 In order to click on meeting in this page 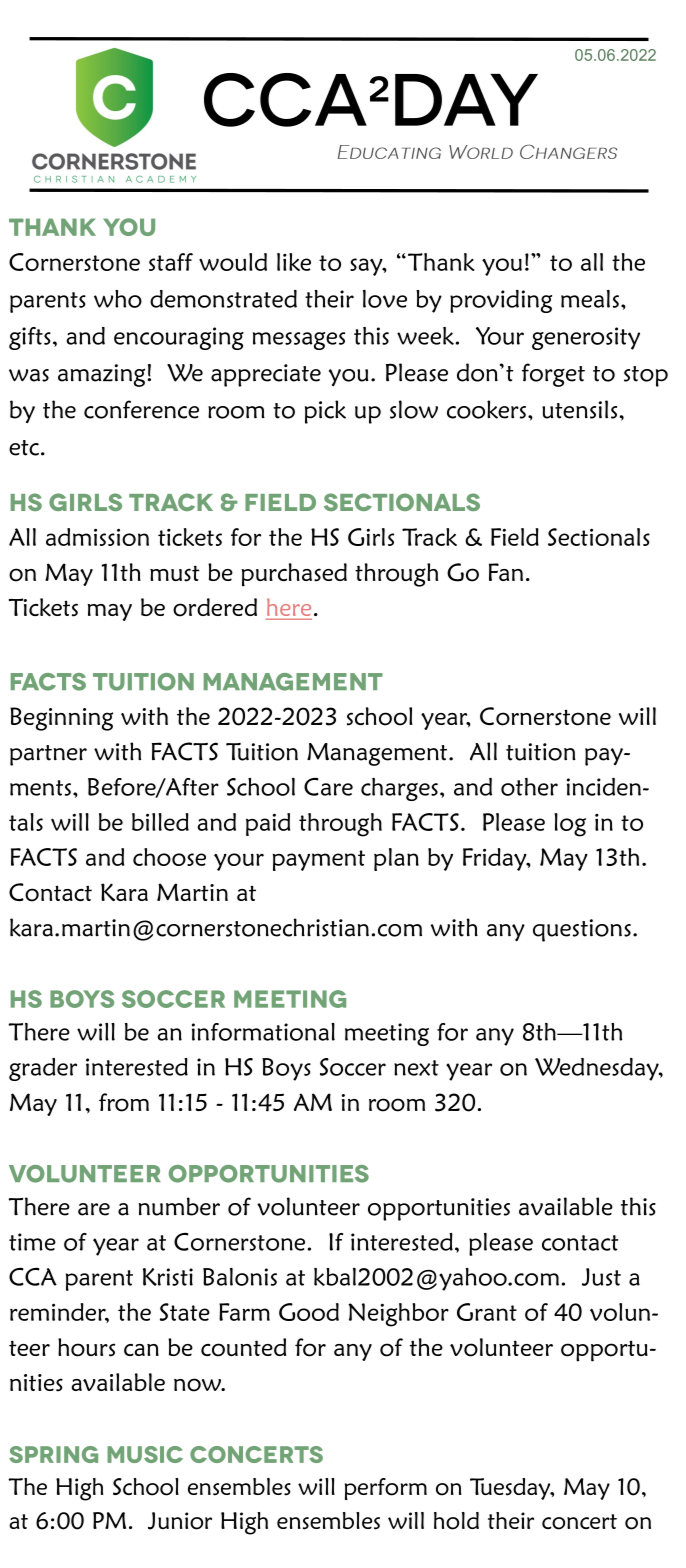, I will do `click(387, 1034)`.
